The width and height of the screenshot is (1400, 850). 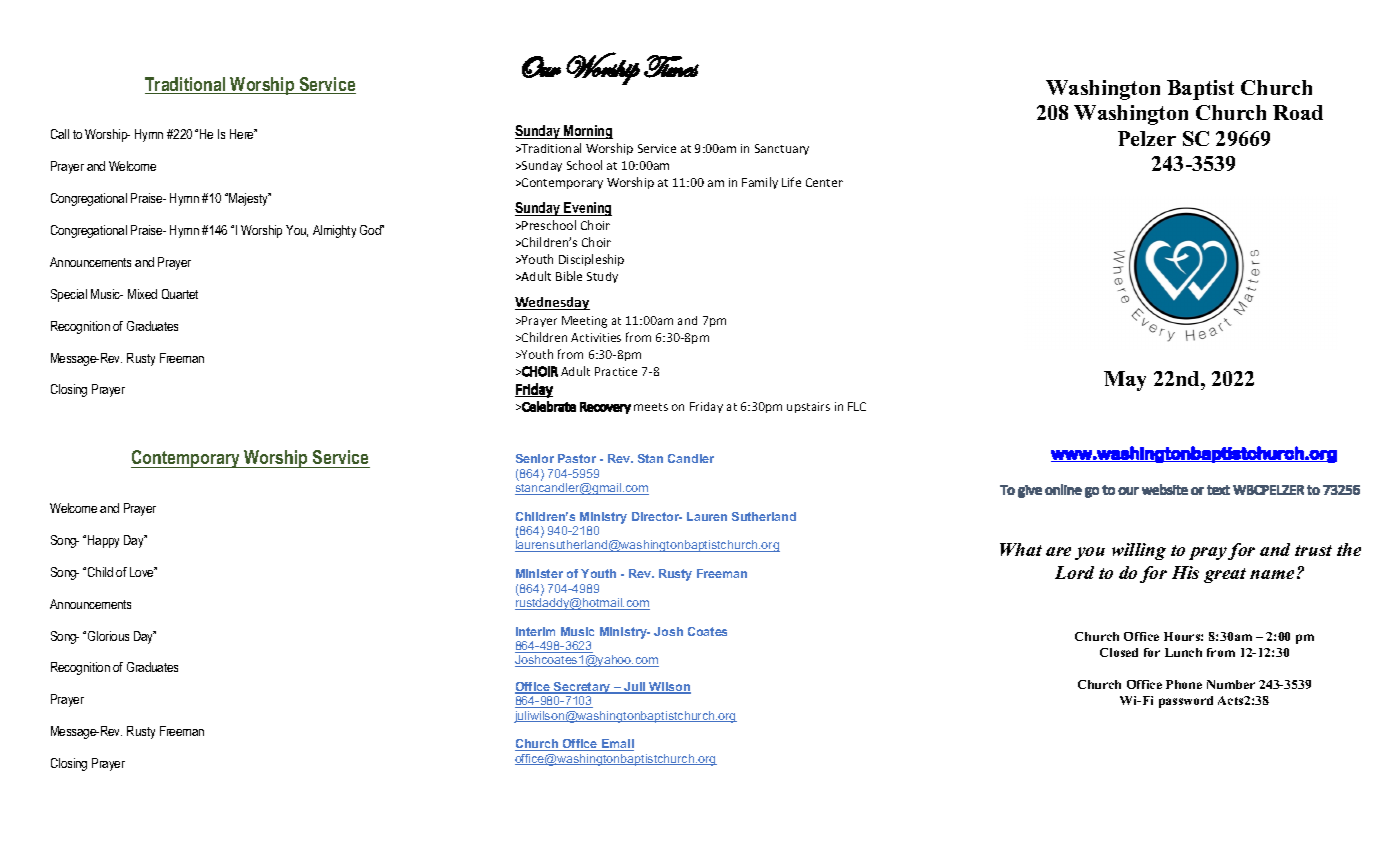 What do you see at coordinates (1125, 381) in the screenshot?
I see `May` at bounding box center [1125, 381].
